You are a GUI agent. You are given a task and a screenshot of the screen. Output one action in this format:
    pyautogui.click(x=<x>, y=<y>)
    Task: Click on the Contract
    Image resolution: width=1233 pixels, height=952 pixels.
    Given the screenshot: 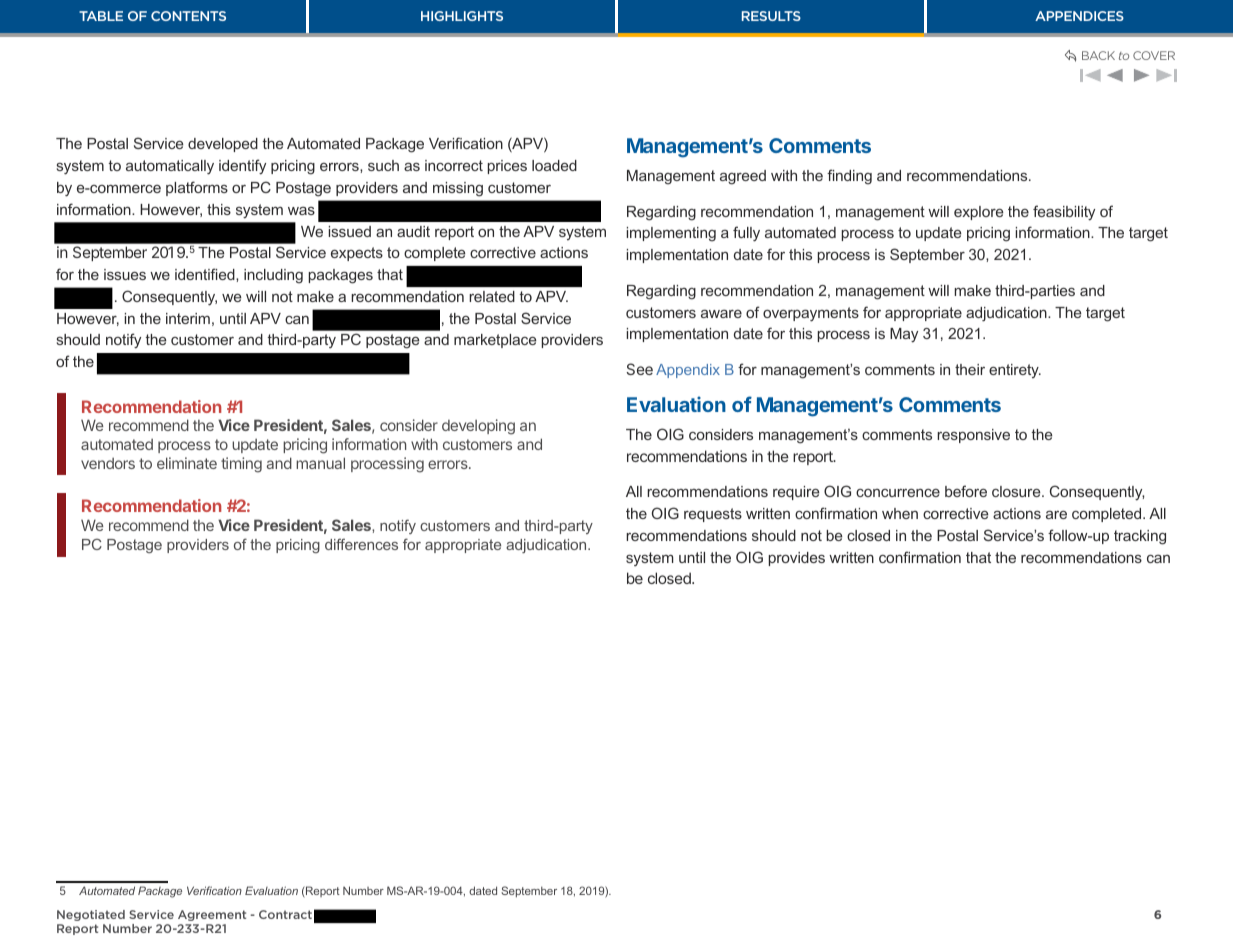 What is the action you would take?
    pyautogui.click(x=285, y=914)
